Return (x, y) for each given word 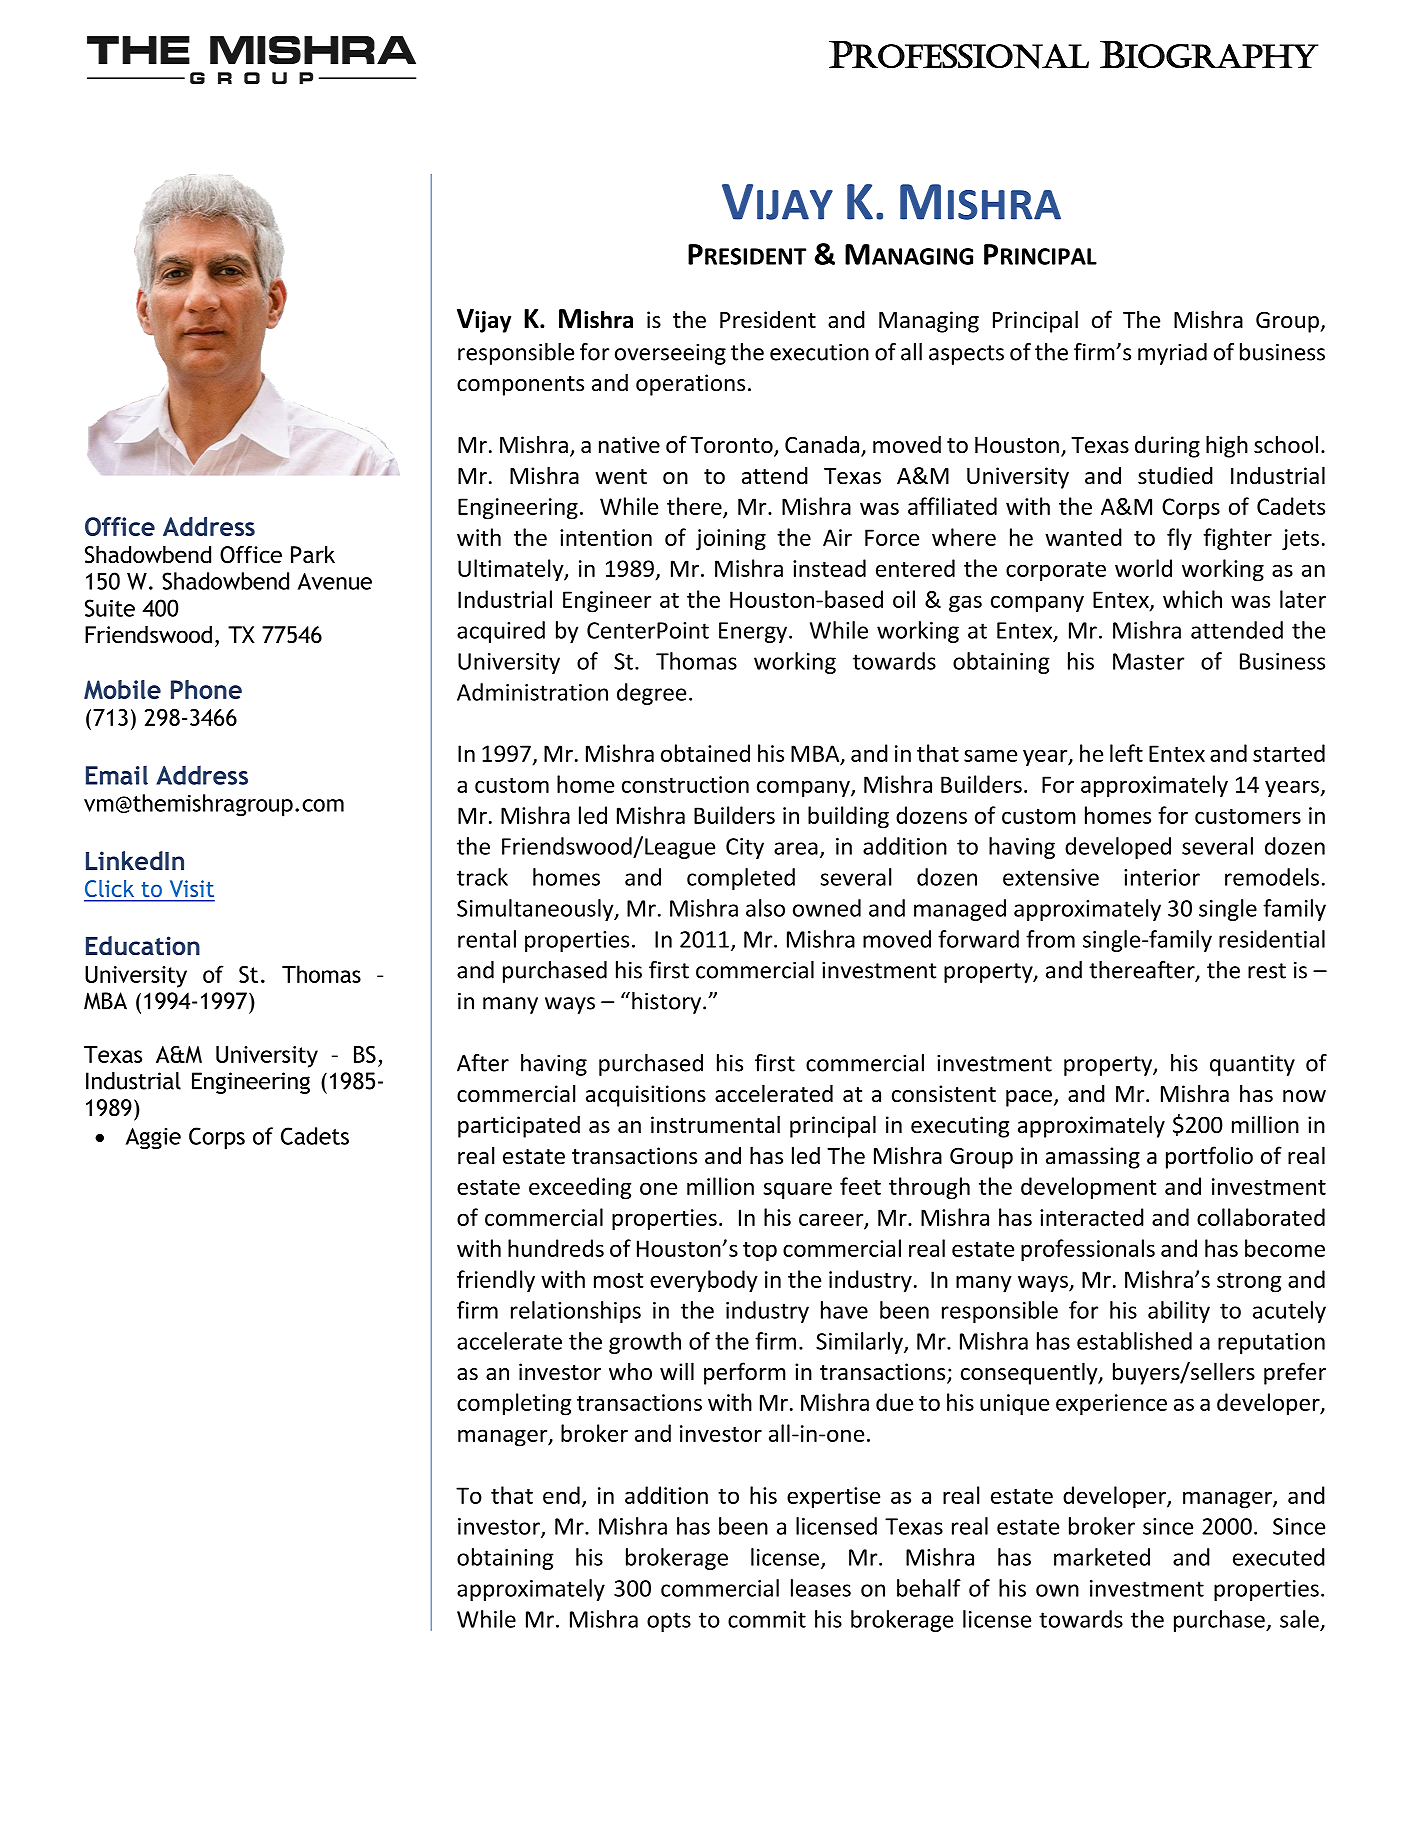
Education (143, 945)
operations (690, 385)
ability (1179, 1312)
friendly (496, 1281)
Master (1148, 661)
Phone (206, 689)
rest (1267, 971)
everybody (704, 1281)
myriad (1172, 354)
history (668, 1003)
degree (651, 694)
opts (669, 1622)
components (520, 386)
